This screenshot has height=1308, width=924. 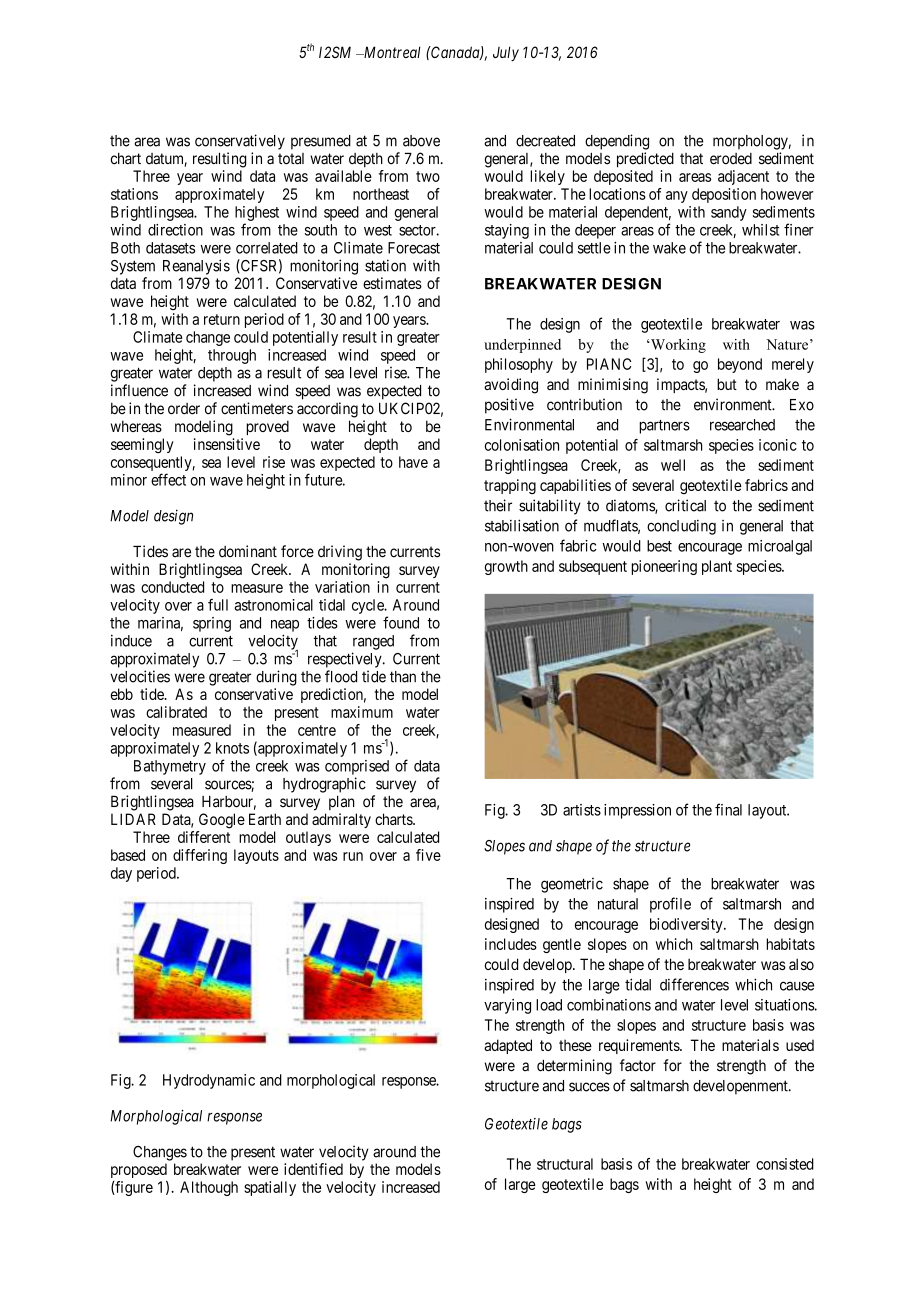 What do you see at coordinates (728, 809) in the screenshot?
I see `final` at bounding box center [728, 809].
